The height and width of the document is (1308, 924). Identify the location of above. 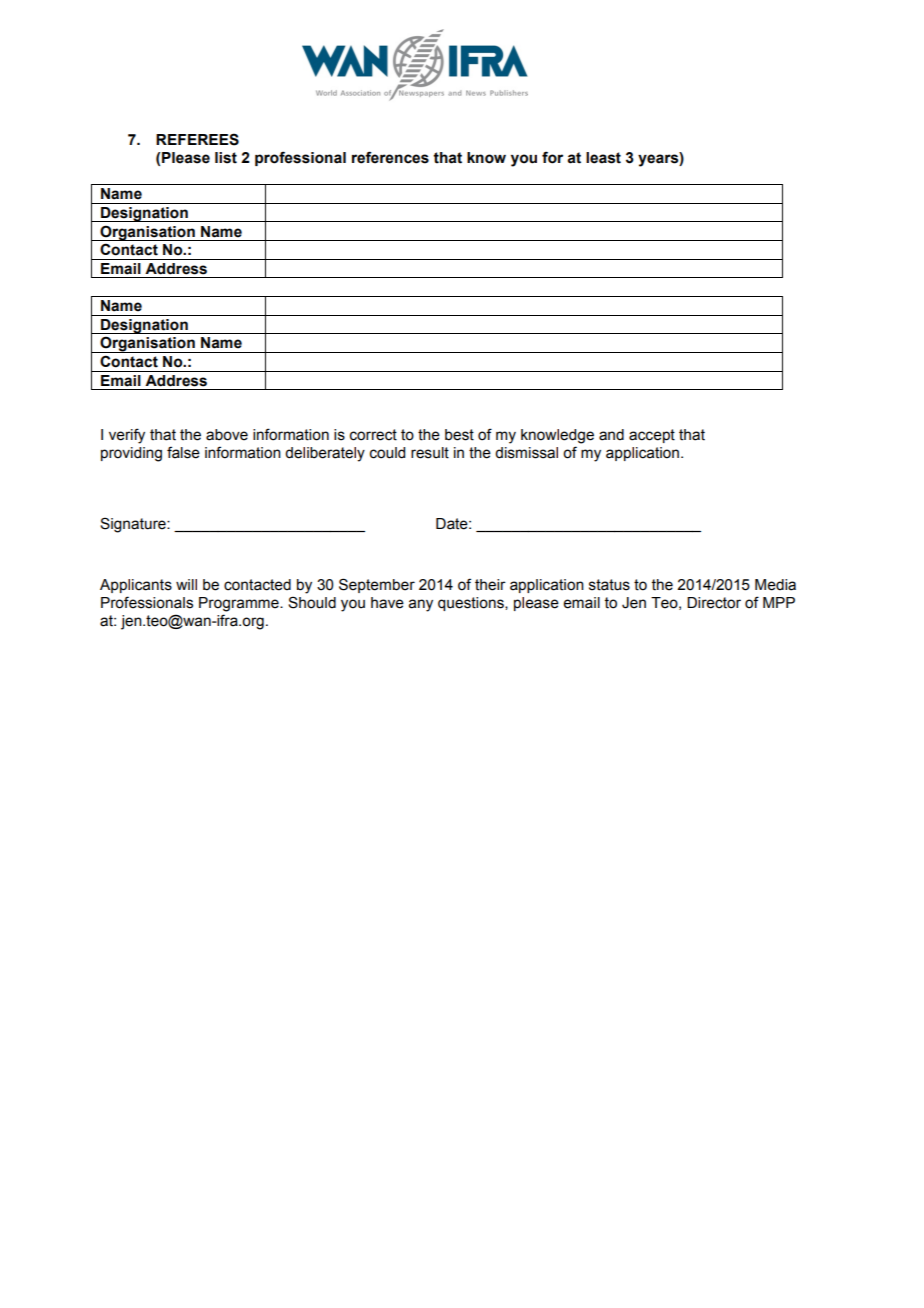
(227, 435).
